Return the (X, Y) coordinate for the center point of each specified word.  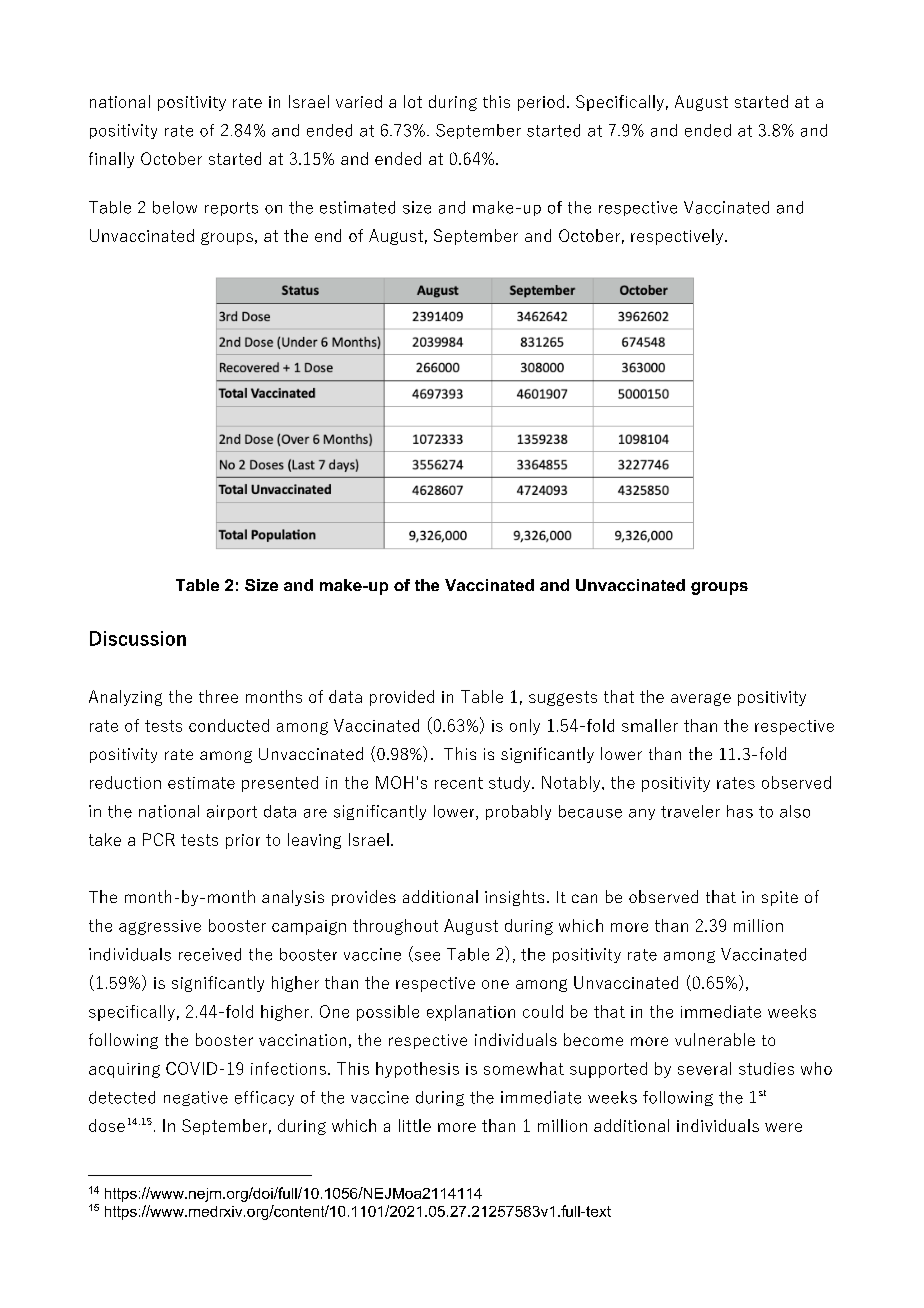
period (541, 103)
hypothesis (417, 1070)
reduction (125, 782)
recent (459, 783)
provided (402, 698)
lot (413, 101)
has (740, 811)
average (701, 699)
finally (111, 160)
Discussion (138, 638)
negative (196, 1098)
